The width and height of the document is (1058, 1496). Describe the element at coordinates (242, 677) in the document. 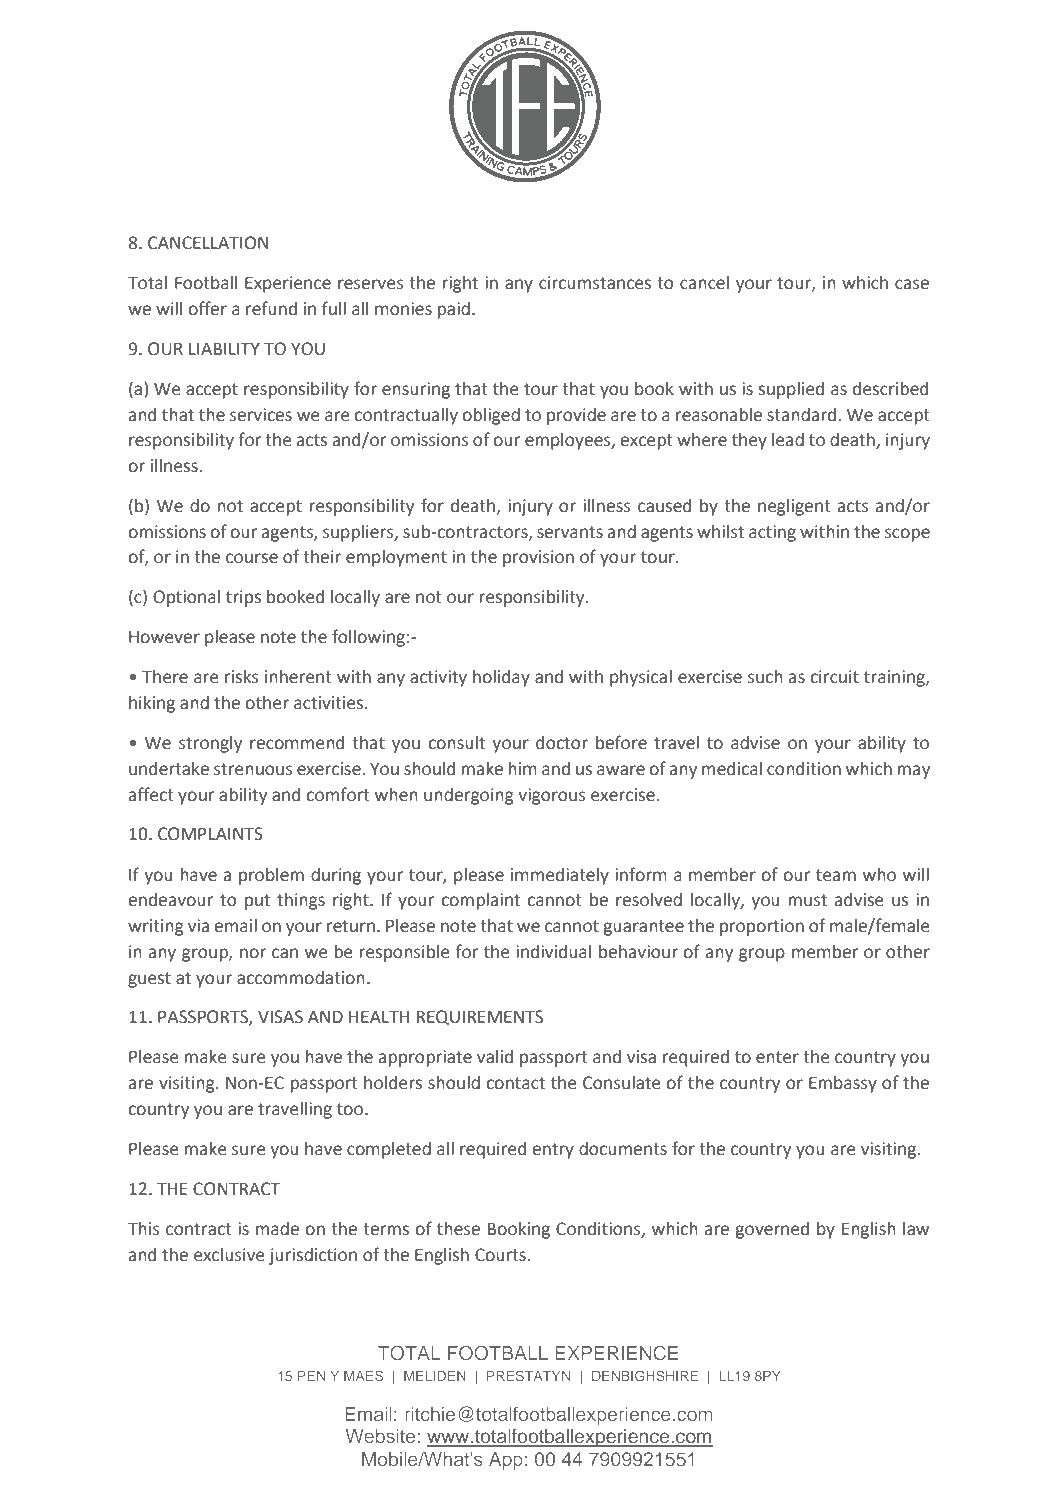

I see `risks` at that location.
